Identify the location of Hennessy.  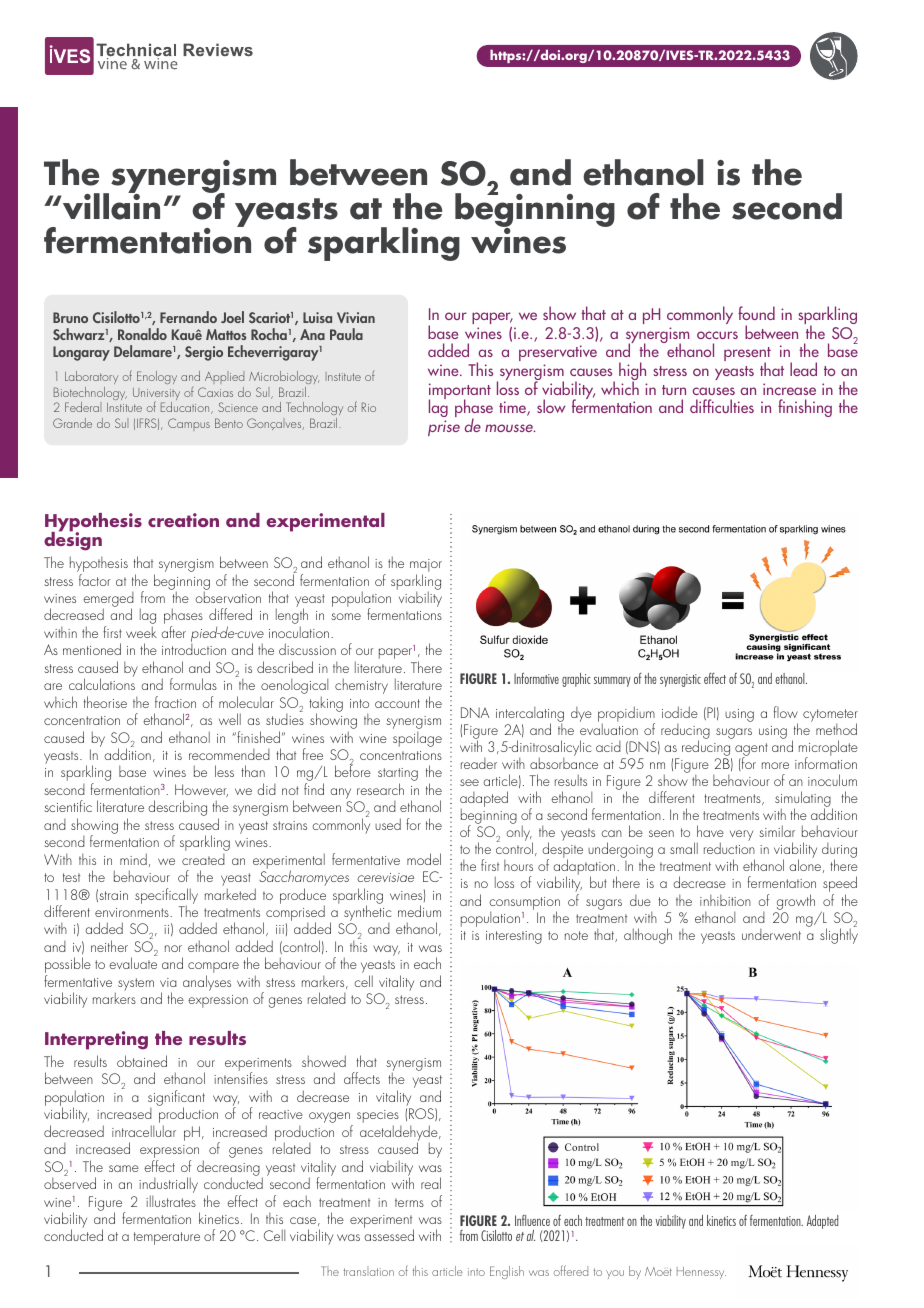
(701, 1273).
